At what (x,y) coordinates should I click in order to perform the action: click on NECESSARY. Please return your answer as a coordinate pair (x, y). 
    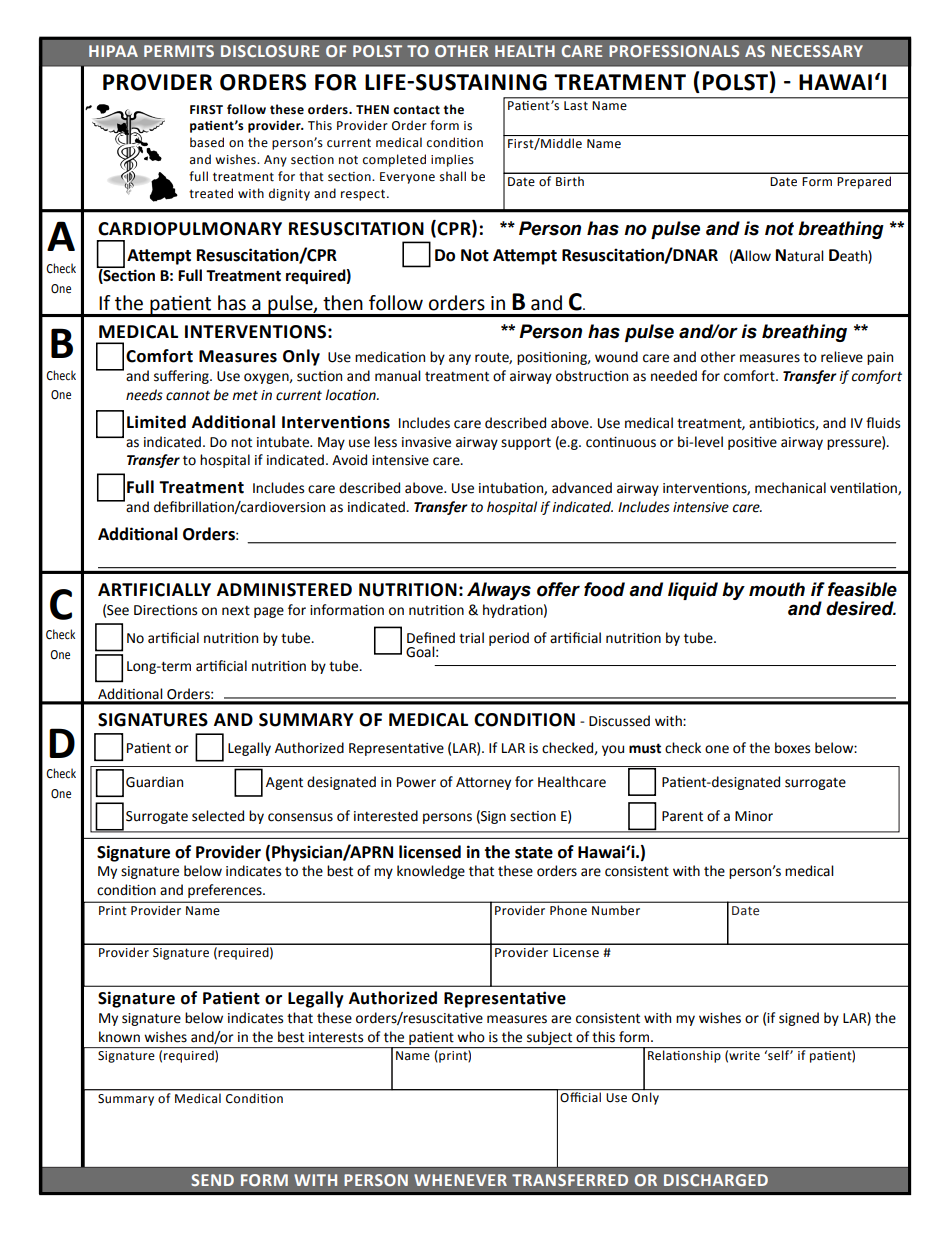
    Looking at the image, I should click on (817, 51).
